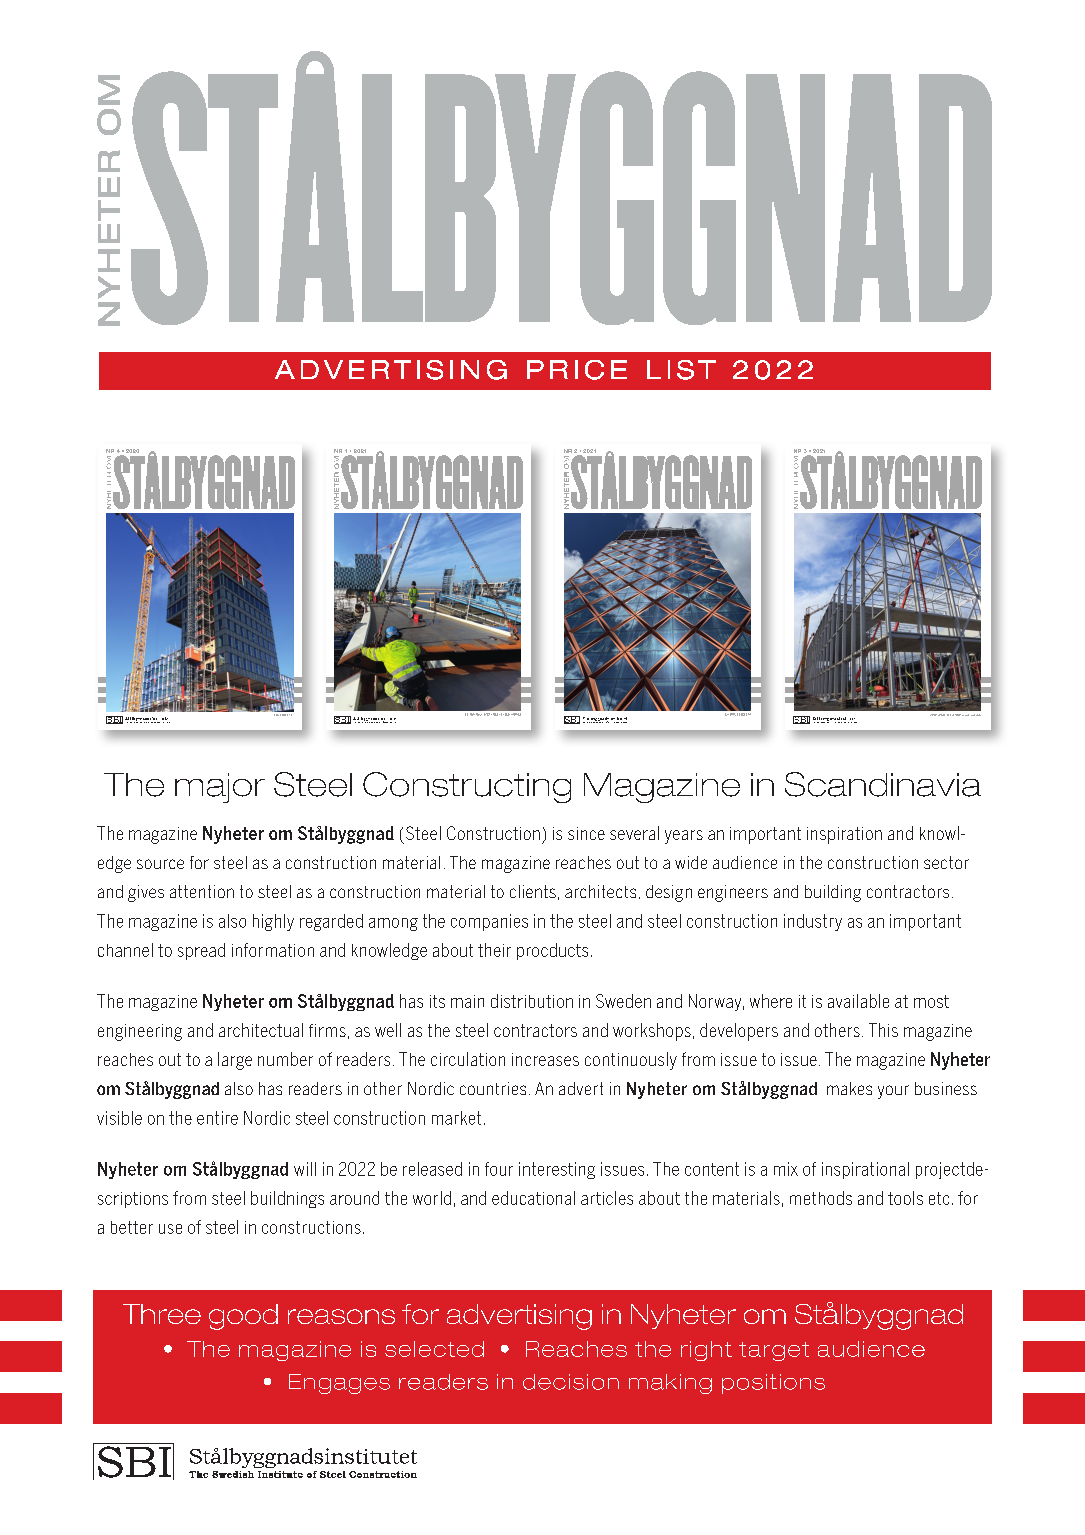 The width and height of the image is (1085, 1535). Describe the element at coordinates (684, 837) in the image. I see `years` at that location.
